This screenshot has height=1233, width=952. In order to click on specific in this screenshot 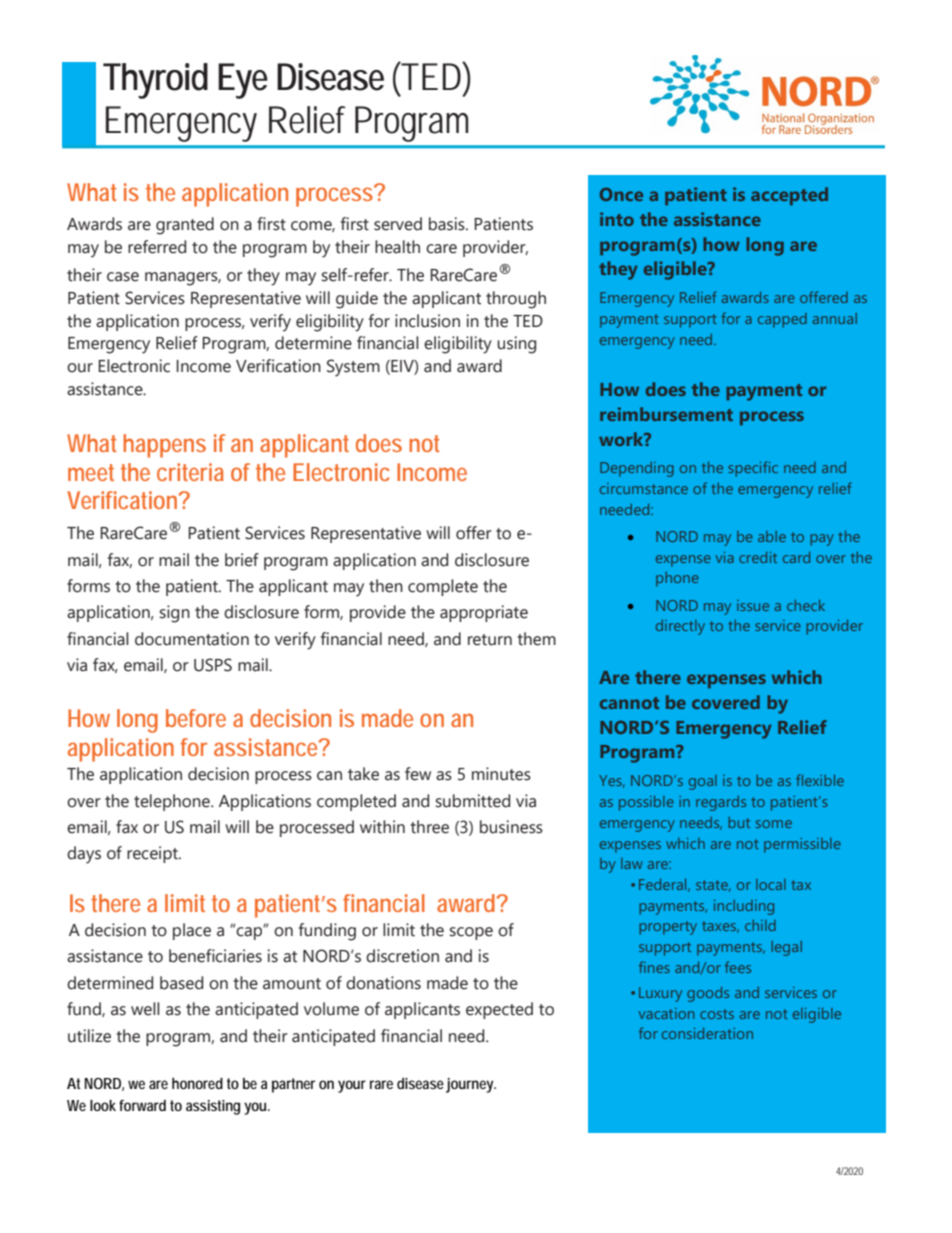, I will do `click(753, 469)`.
